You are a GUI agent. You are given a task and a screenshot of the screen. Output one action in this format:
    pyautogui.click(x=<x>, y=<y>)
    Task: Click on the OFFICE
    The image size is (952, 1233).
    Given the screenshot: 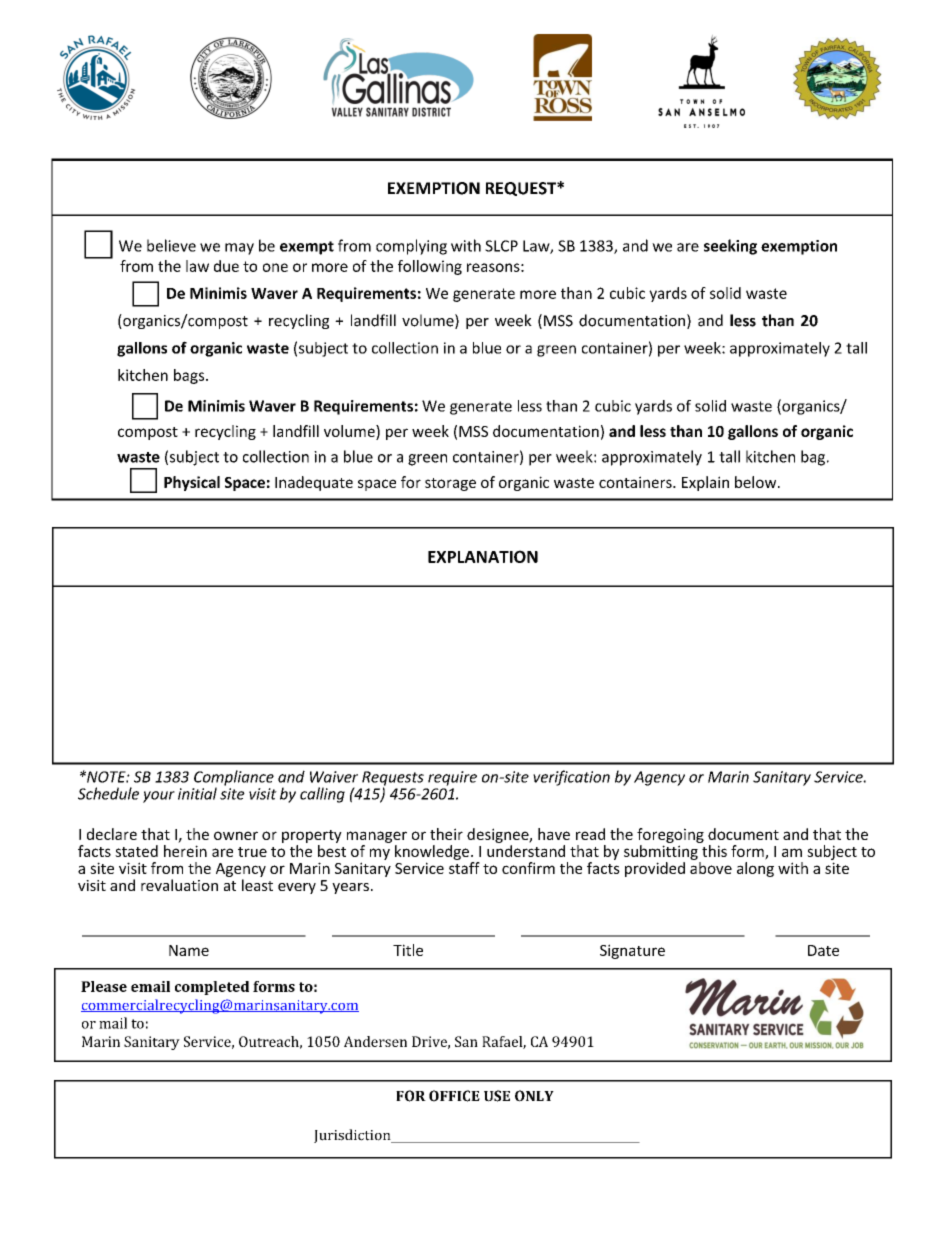 What is the action you would take?
    pyautogui.click(x=454, y=1096)
